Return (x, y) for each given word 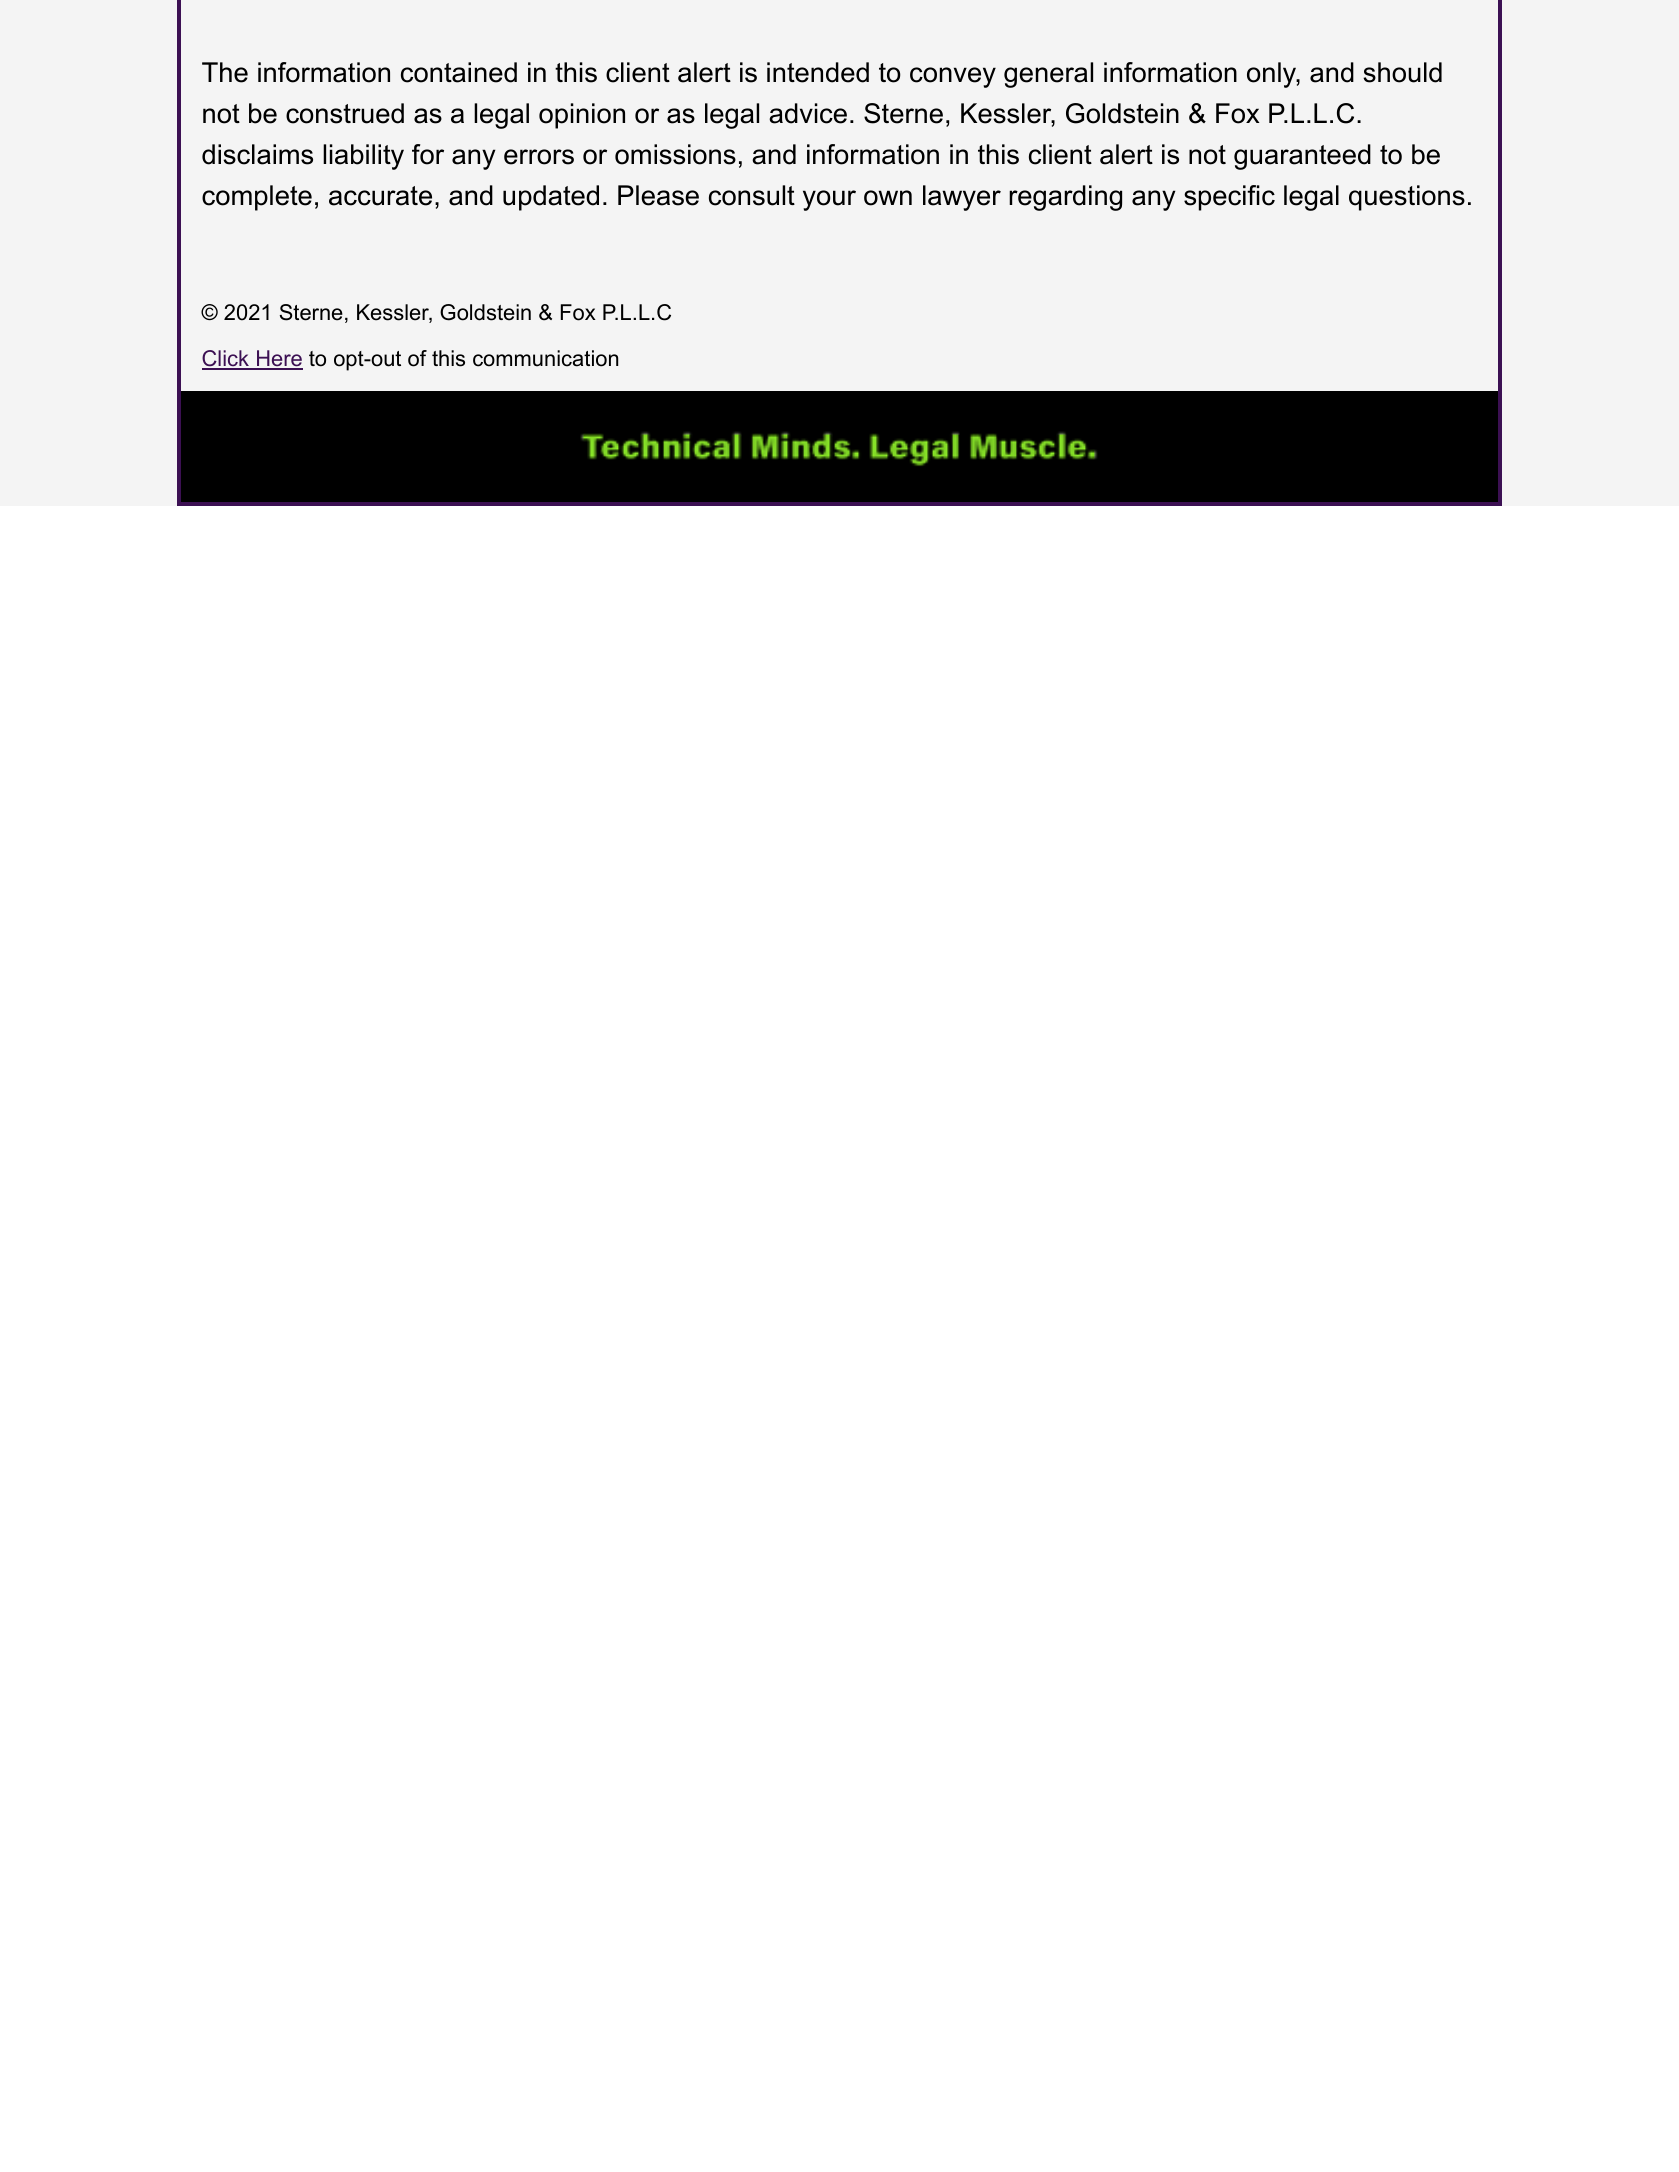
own (888, 198)
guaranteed (1302, 157)
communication (545, 358)
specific (1229, 198)
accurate (380, 196)
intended (818, 72)
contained (459, 72)
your (829, 200)
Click (227, 359)
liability (363, 157)
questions (1407, 198)
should (1402, 72)
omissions (675, 154)
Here (279, 359)
